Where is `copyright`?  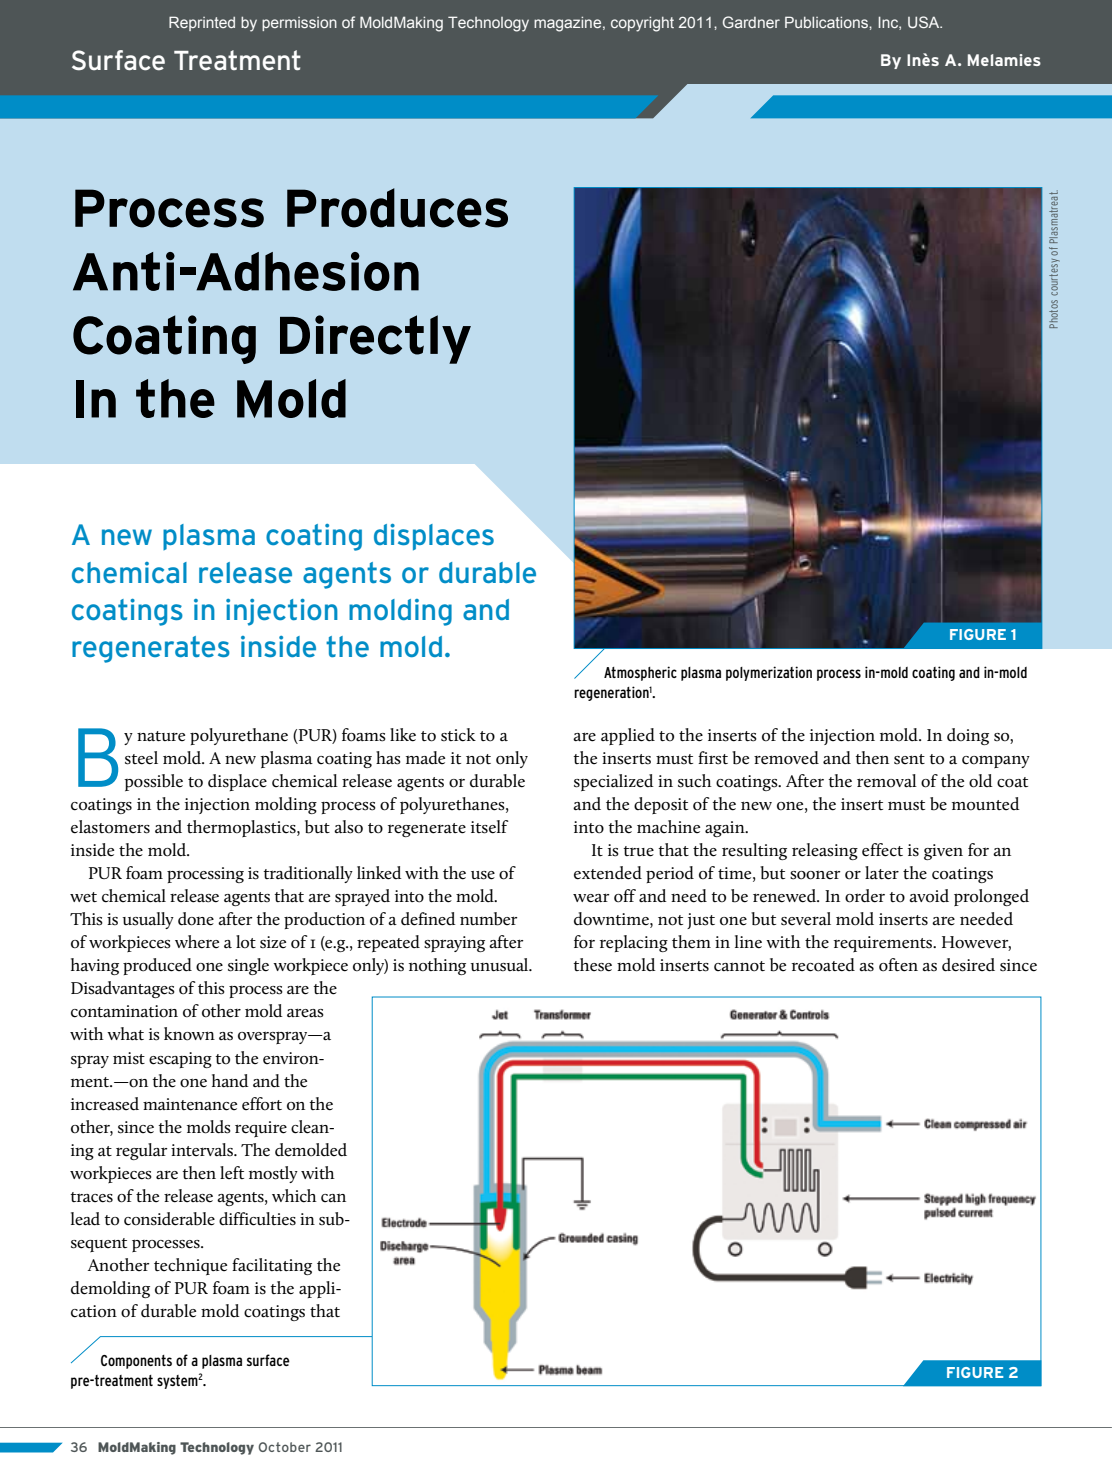
copyright is located at coordinates (642, 24).
